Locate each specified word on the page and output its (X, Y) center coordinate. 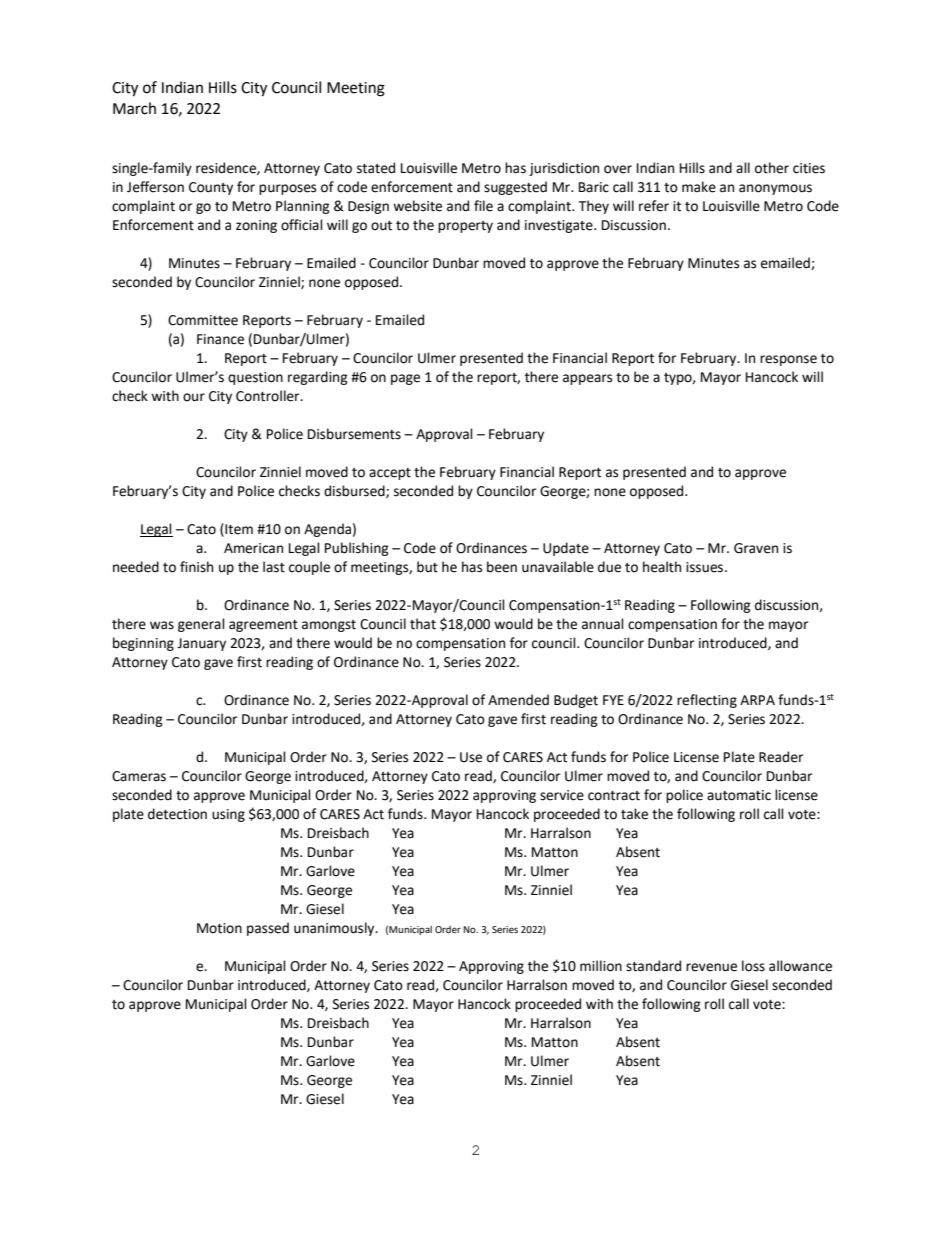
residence (227, 168)
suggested (515, 188)
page (405, 379)
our (194, 397)
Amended (518, 700)
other (772, 168)
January (201, 644)
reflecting (707, 701)
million (601, 966)
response (788, 360)
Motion (219, 928)
